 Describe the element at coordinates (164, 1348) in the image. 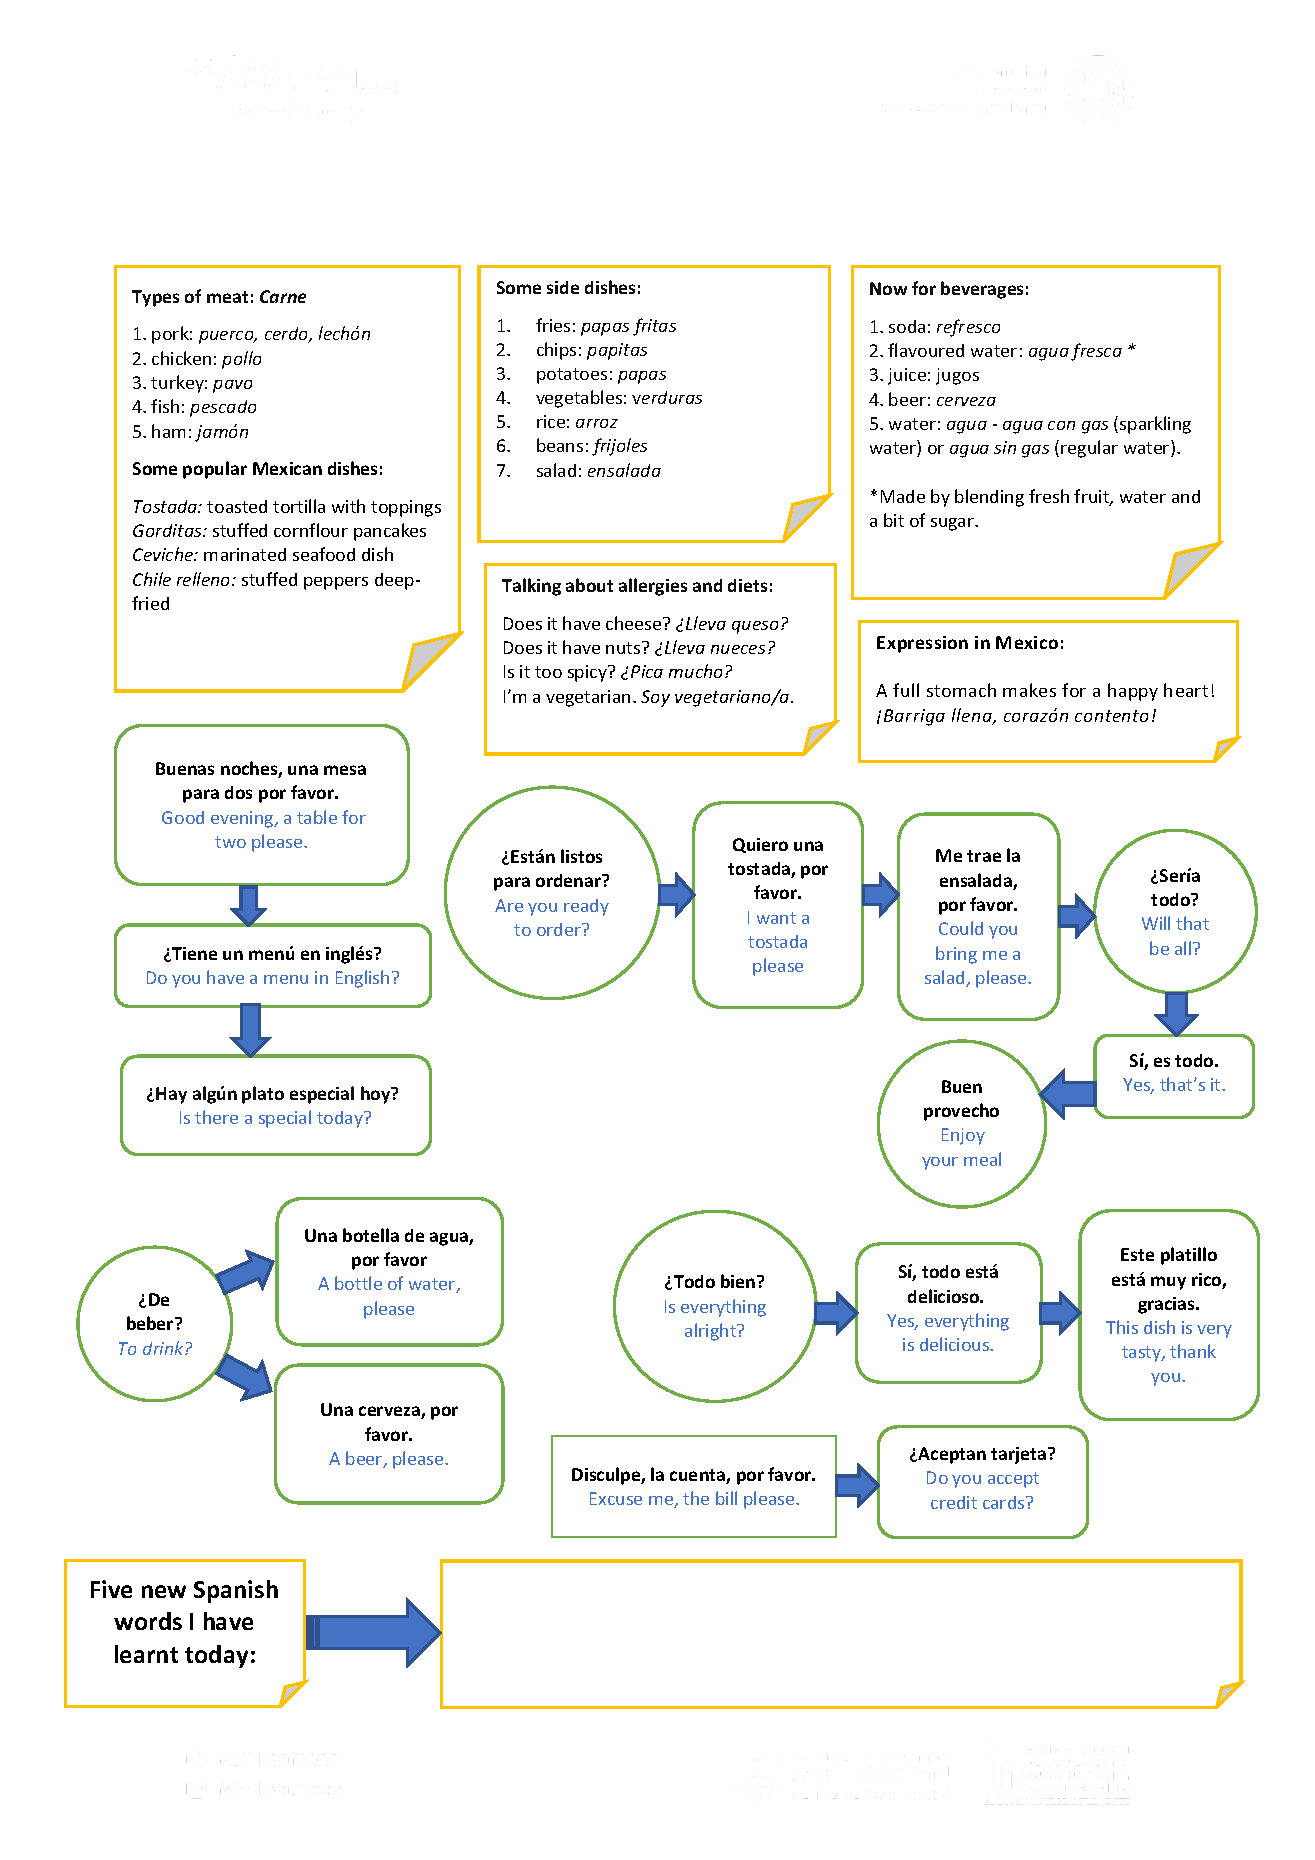

I see `drink` at that location.
